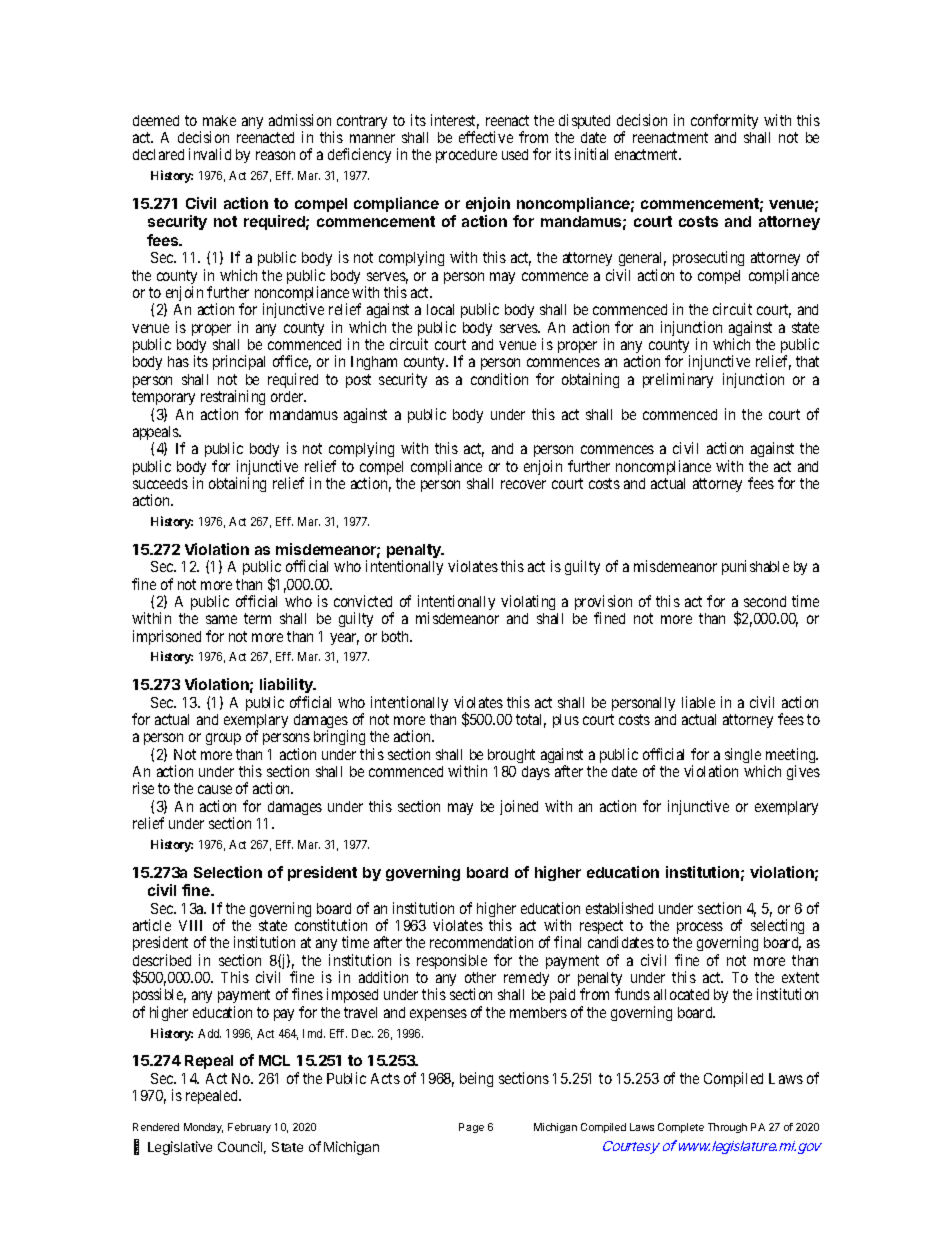 The height and width of the screenshot is (1233, 952). I want to click on joined, so click(519, 807).
